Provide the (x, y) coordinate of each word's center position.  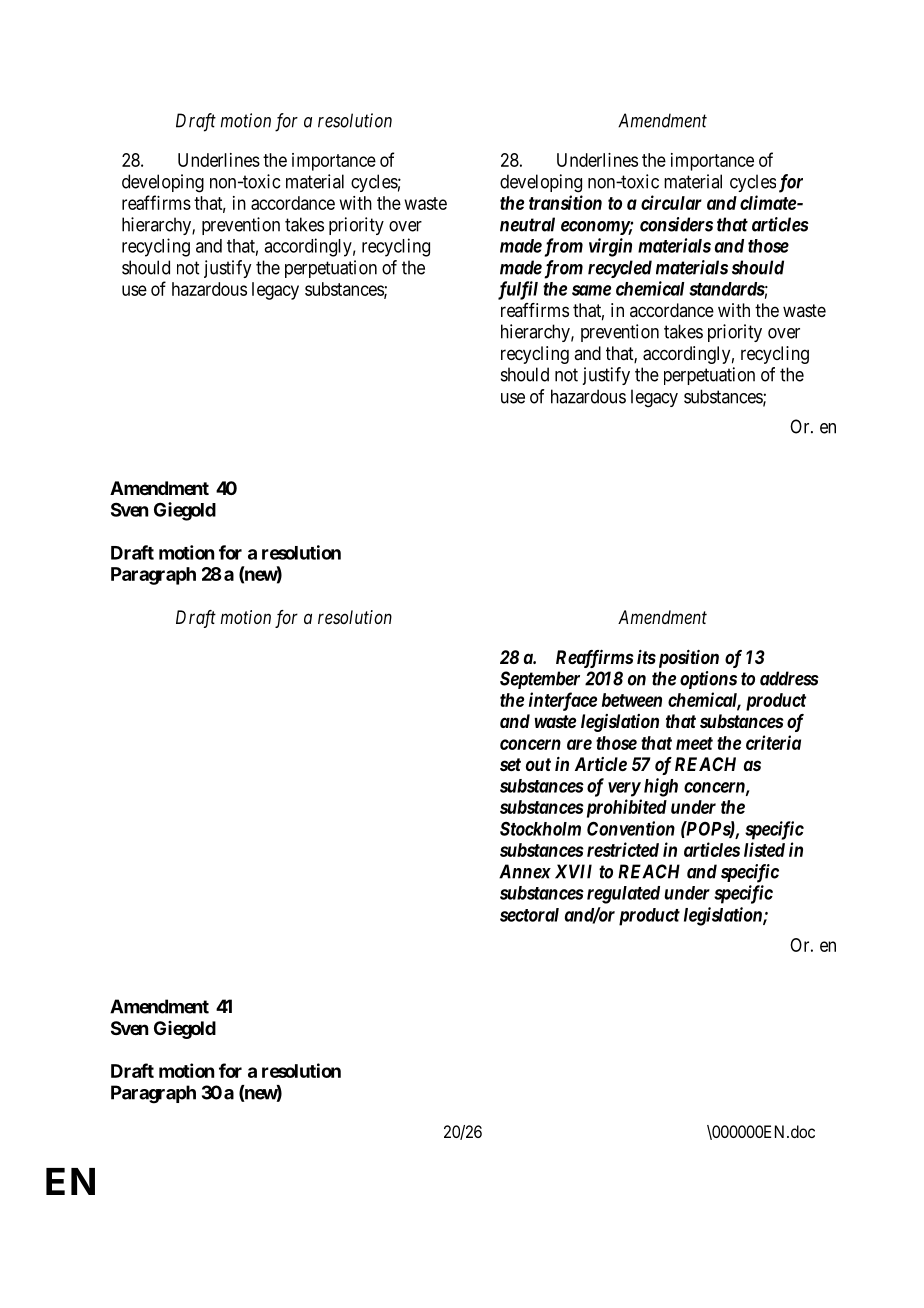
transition (565, 202)
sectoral (529, 915)
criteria (773, 742)
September (540, 680)
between (632, 700)
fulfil (518, 290)
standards (727, 289)
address (789, 678)
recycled (620, 269)
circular (671, 202)
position (687, 658)
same (591, 290)
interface (563, 701)
